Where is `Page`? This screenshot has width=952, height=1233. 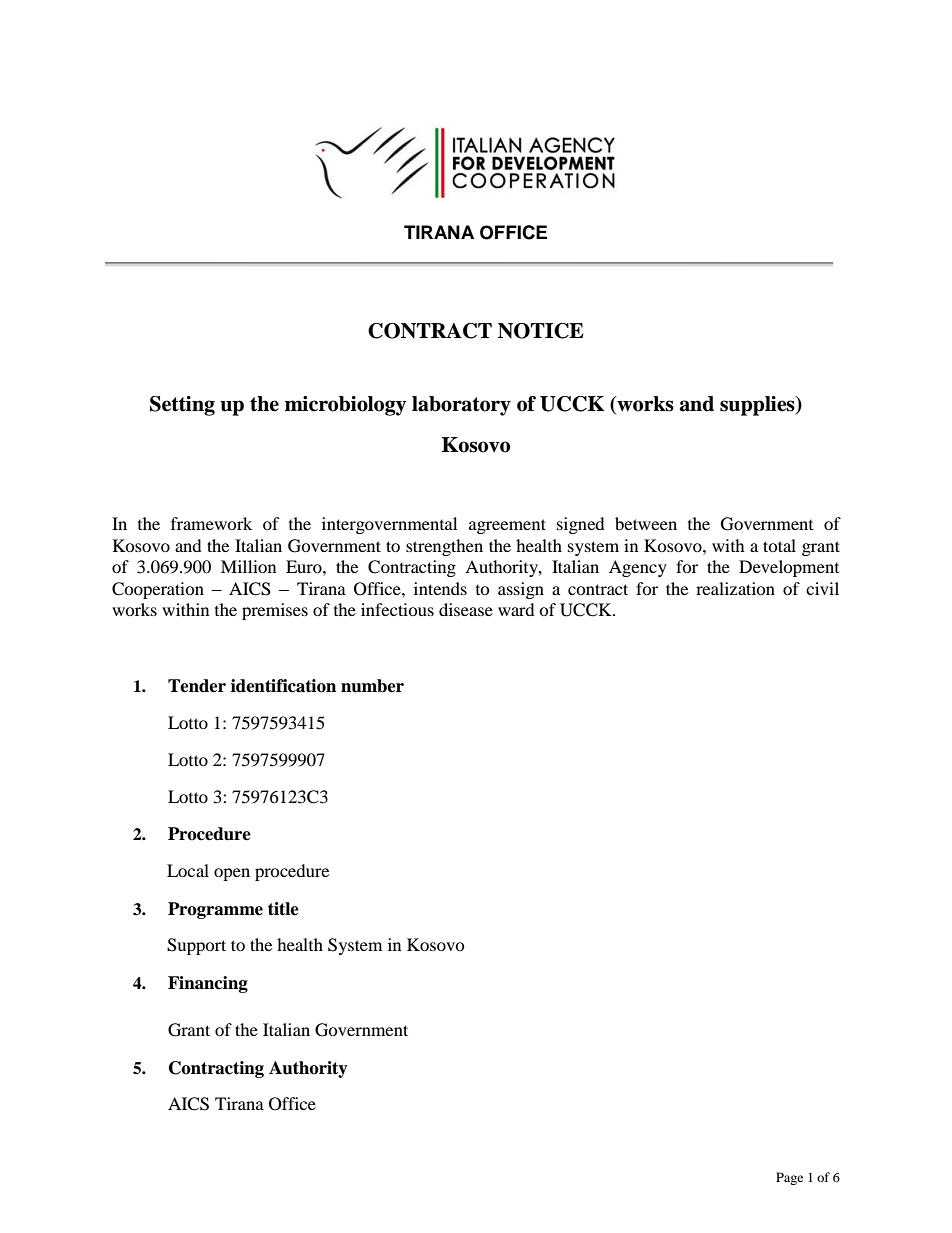
Page is located at coordinates (789, 1178).
